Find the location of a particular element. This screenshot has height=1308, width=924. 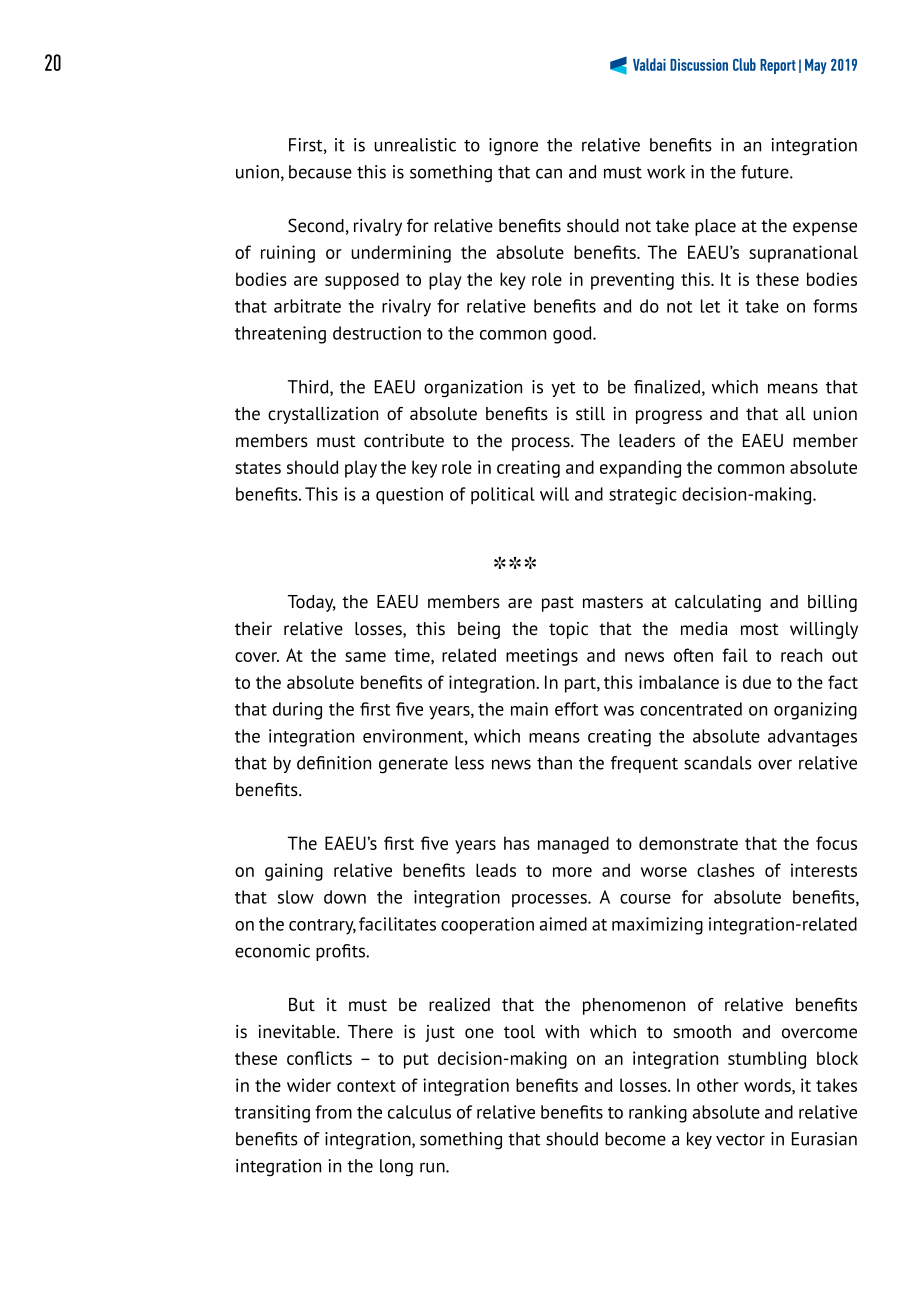

ignore is located at coordinates (513, 147).
